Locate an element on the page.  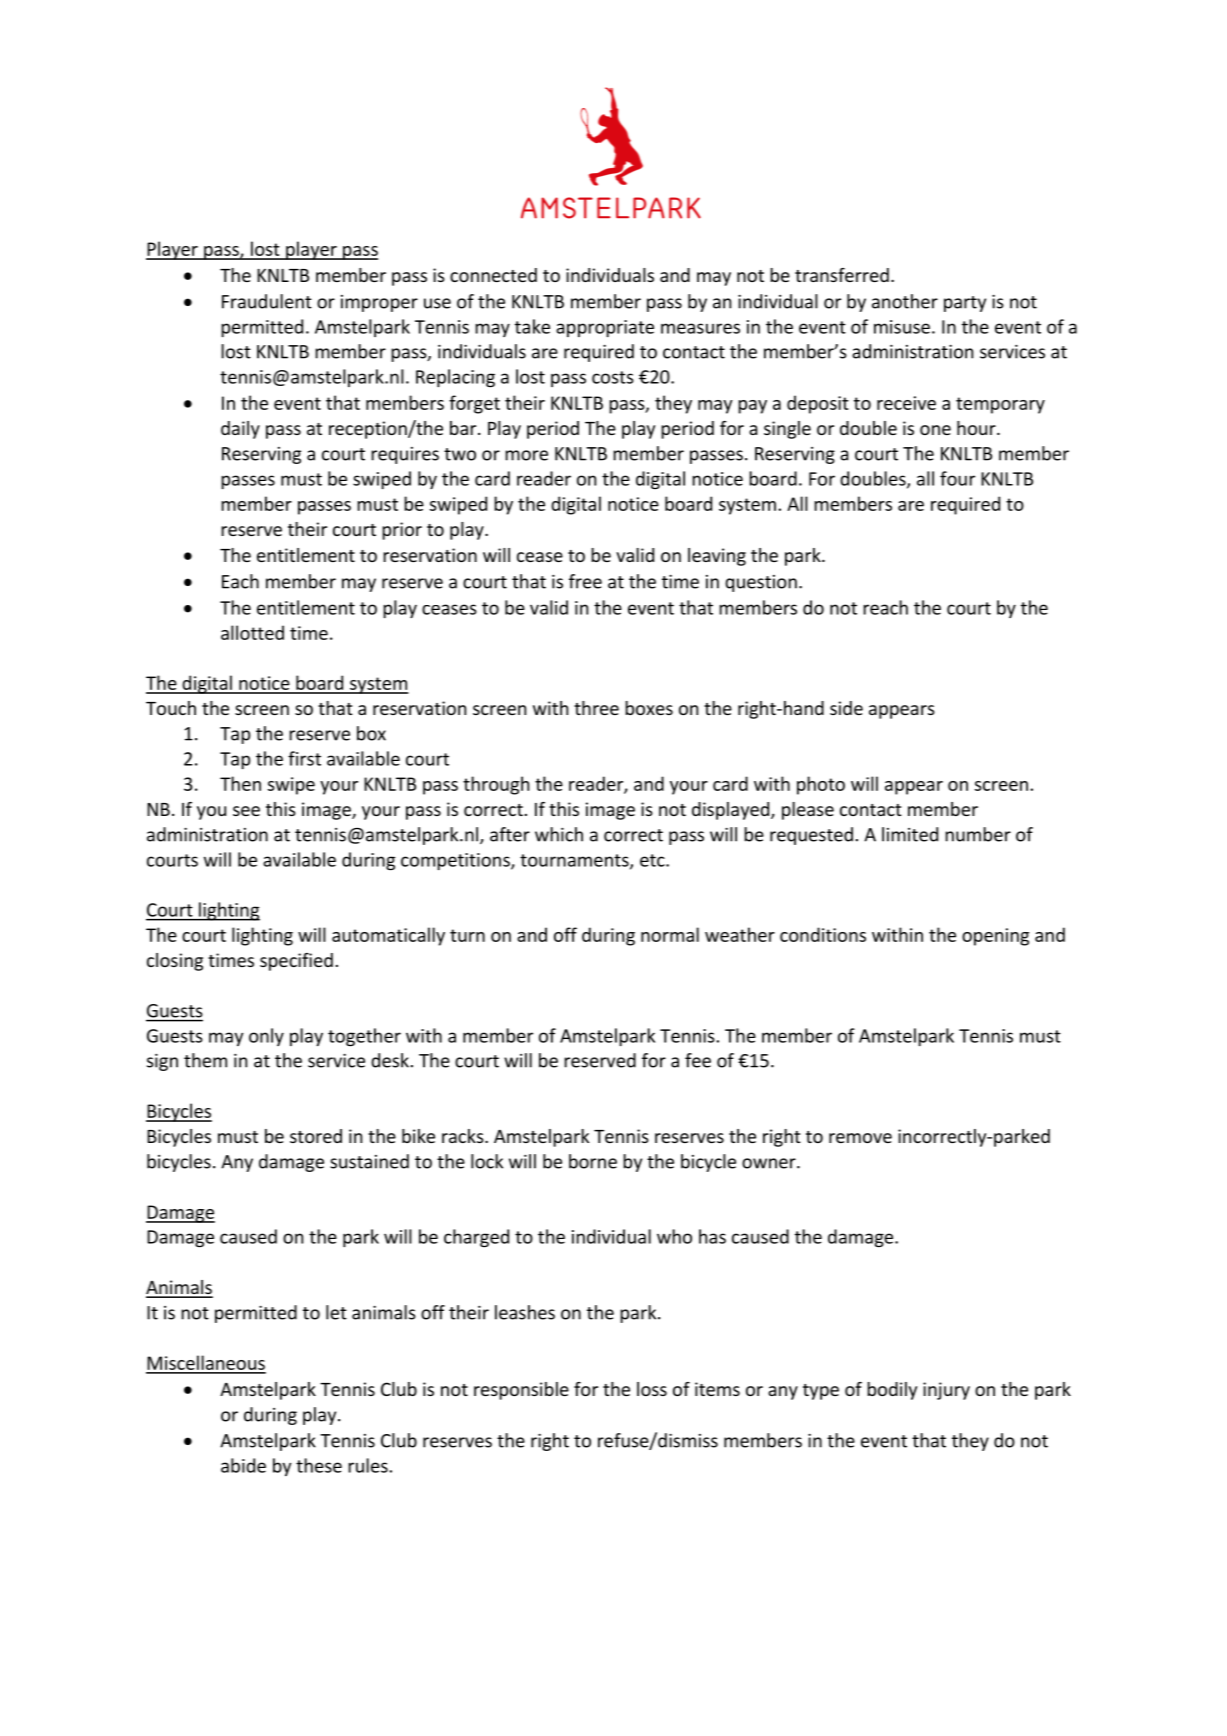
question is located at coordinates (761, 583).
